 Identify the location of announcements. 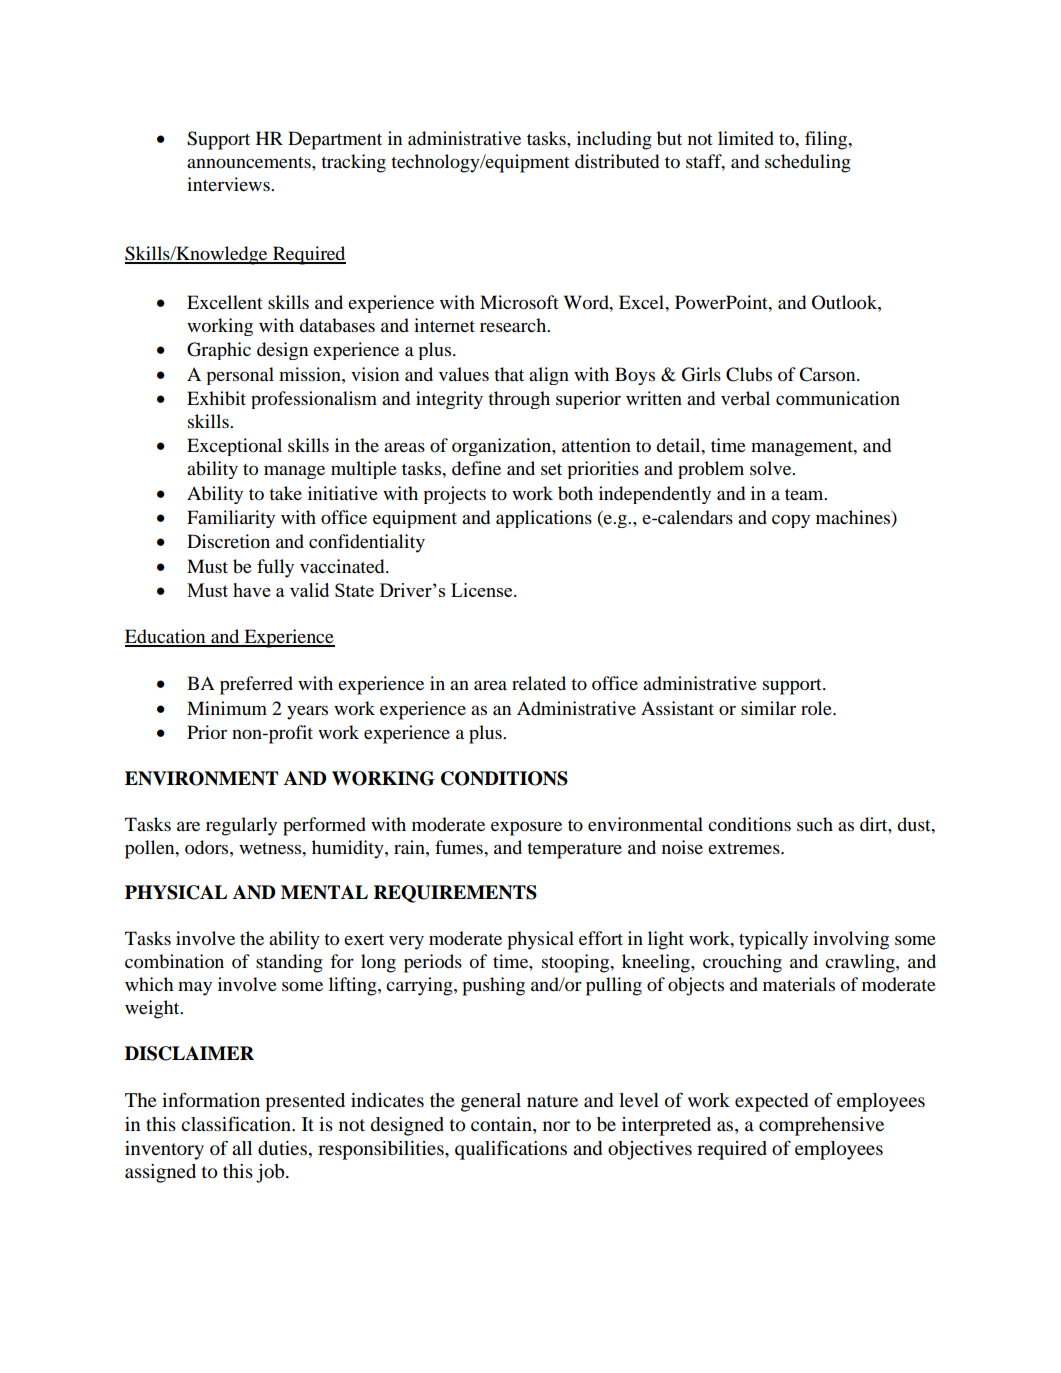
(250, 162).
